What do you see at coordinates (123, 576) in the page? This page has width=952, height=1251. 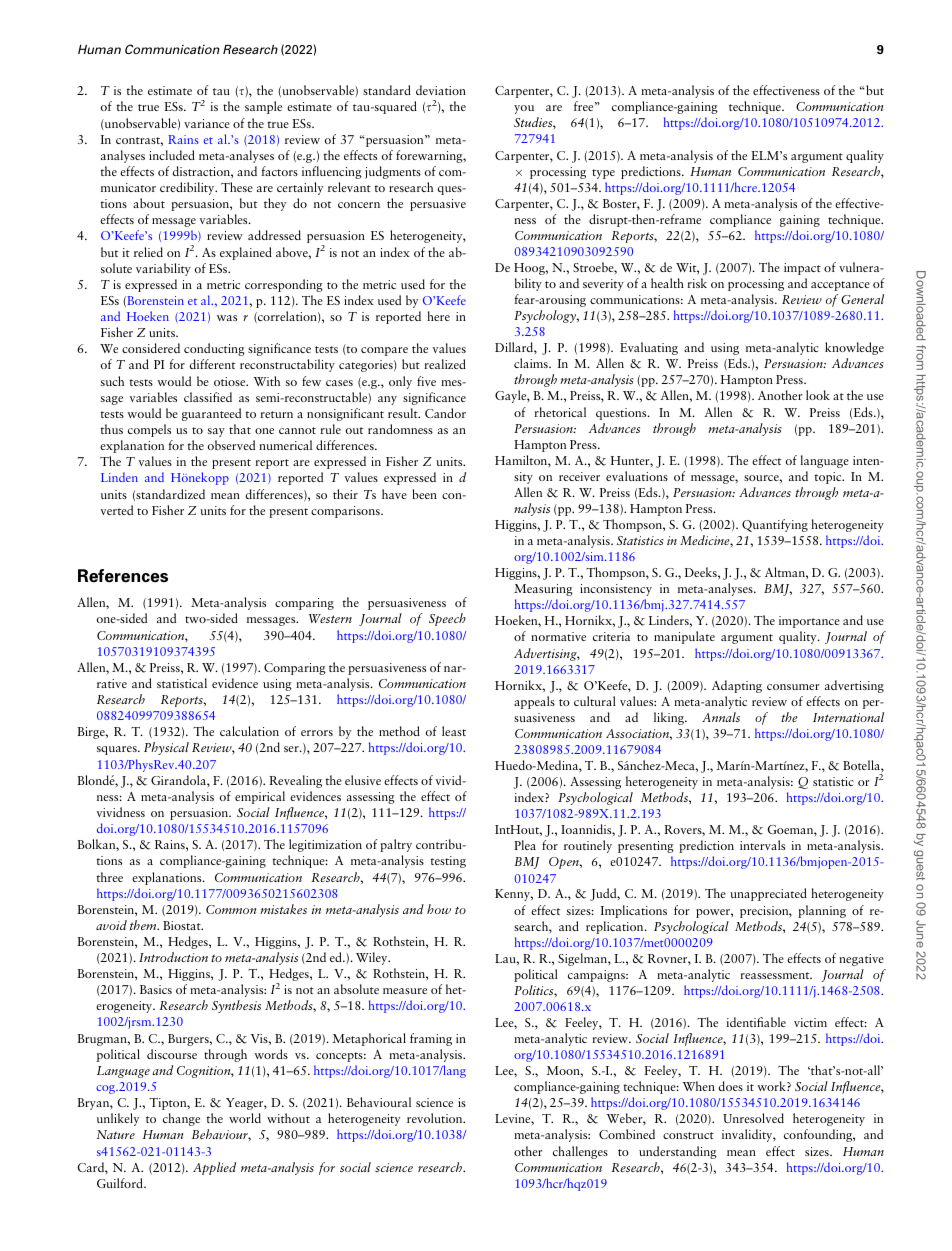 I see `References` at bounding box center [123, 576].
